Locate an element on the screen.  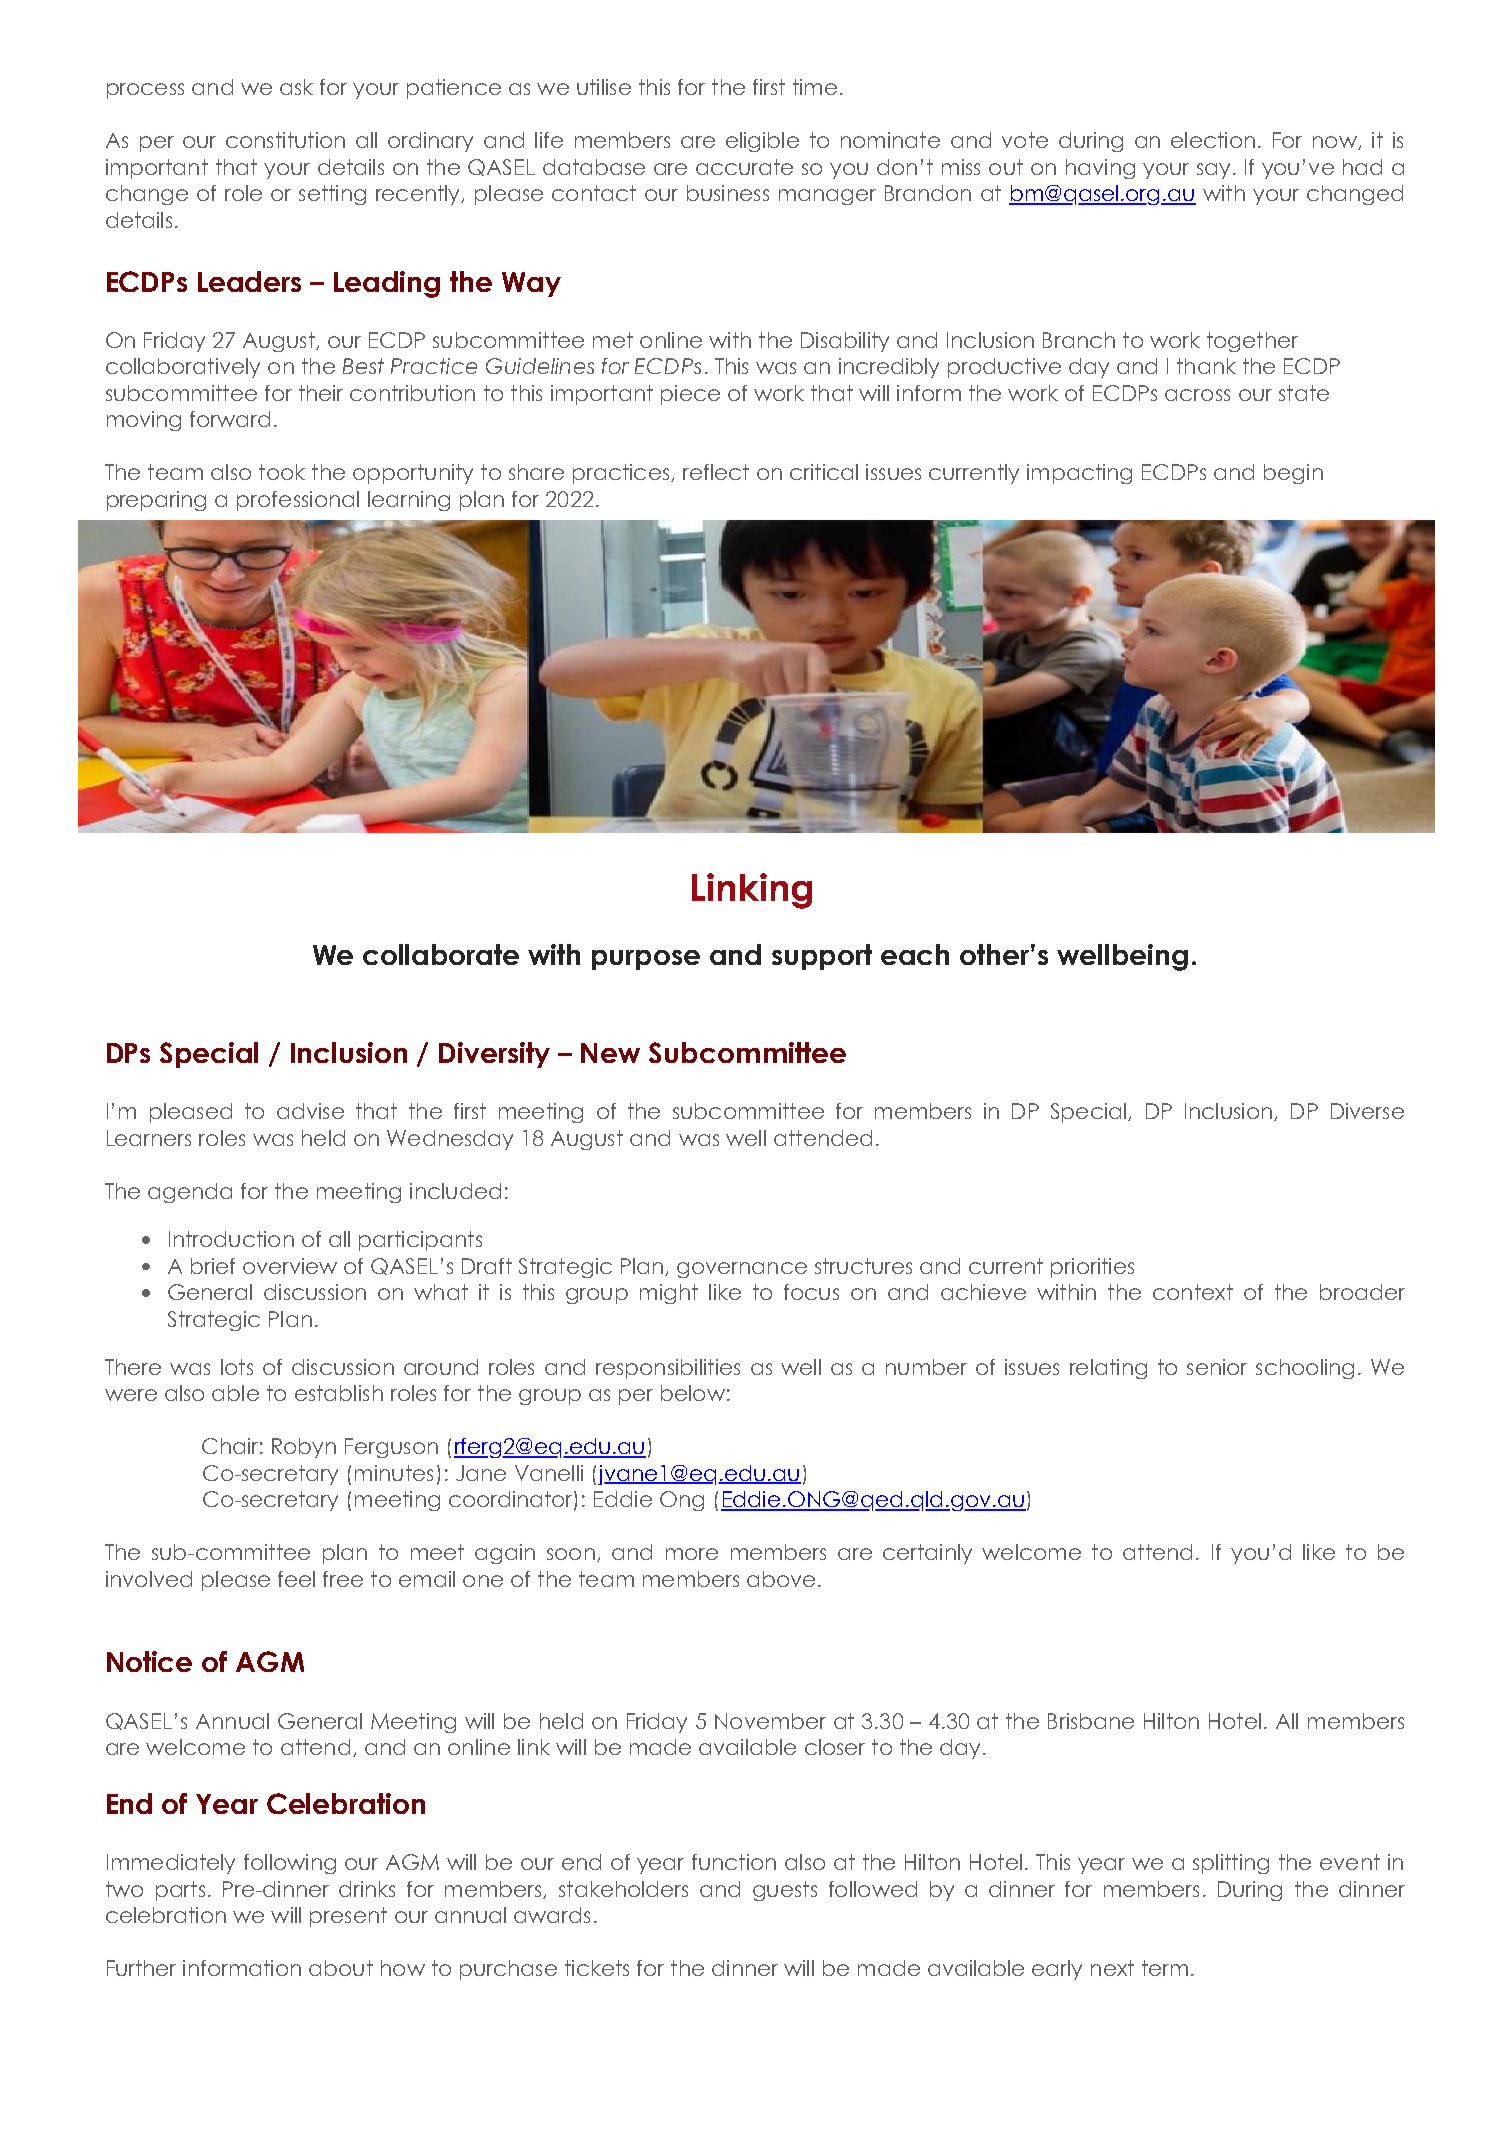
election is located at coordinates (1213, 140).
